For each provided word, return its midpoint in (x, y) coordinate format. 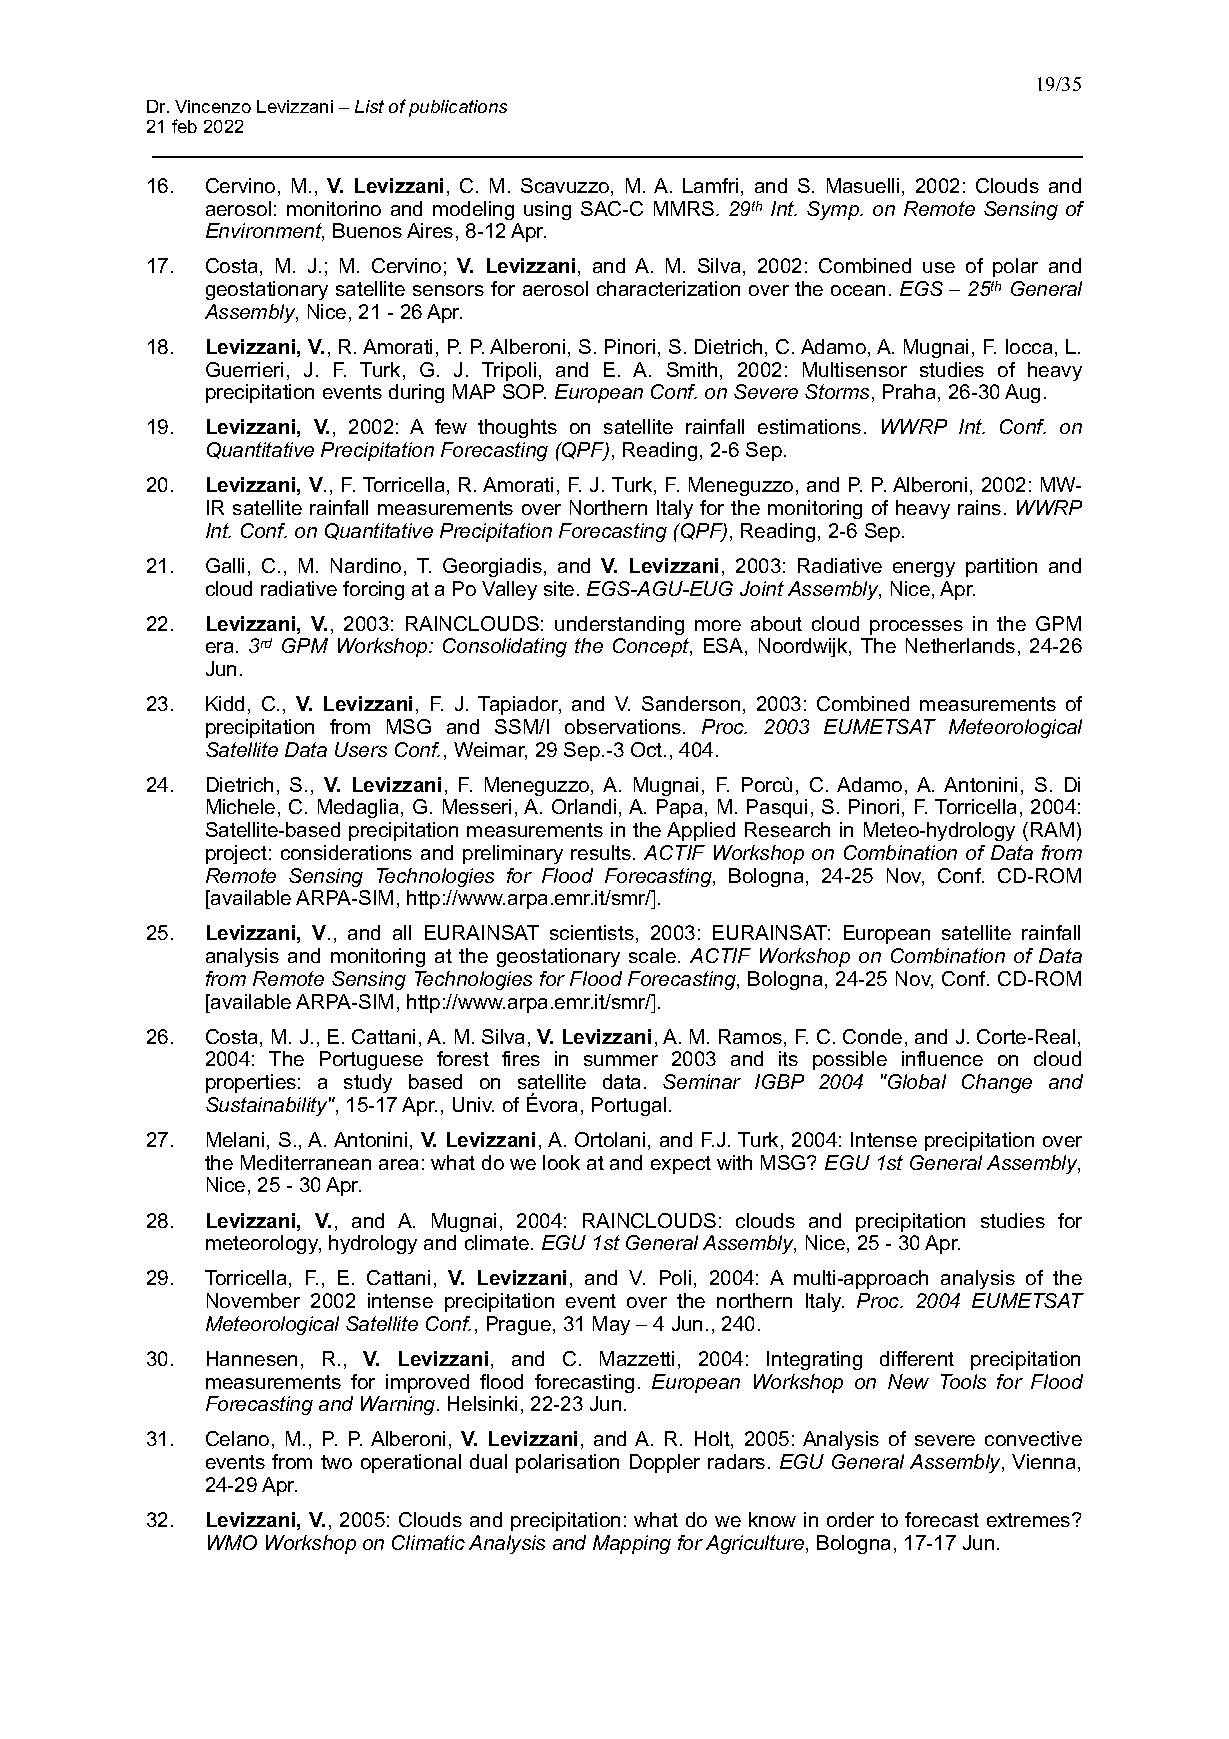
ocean (858, 290)
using (547, 210)
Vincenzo (213, 106)
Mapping (632, 1544)
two (336, 1462)
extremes (1030, 1520)
